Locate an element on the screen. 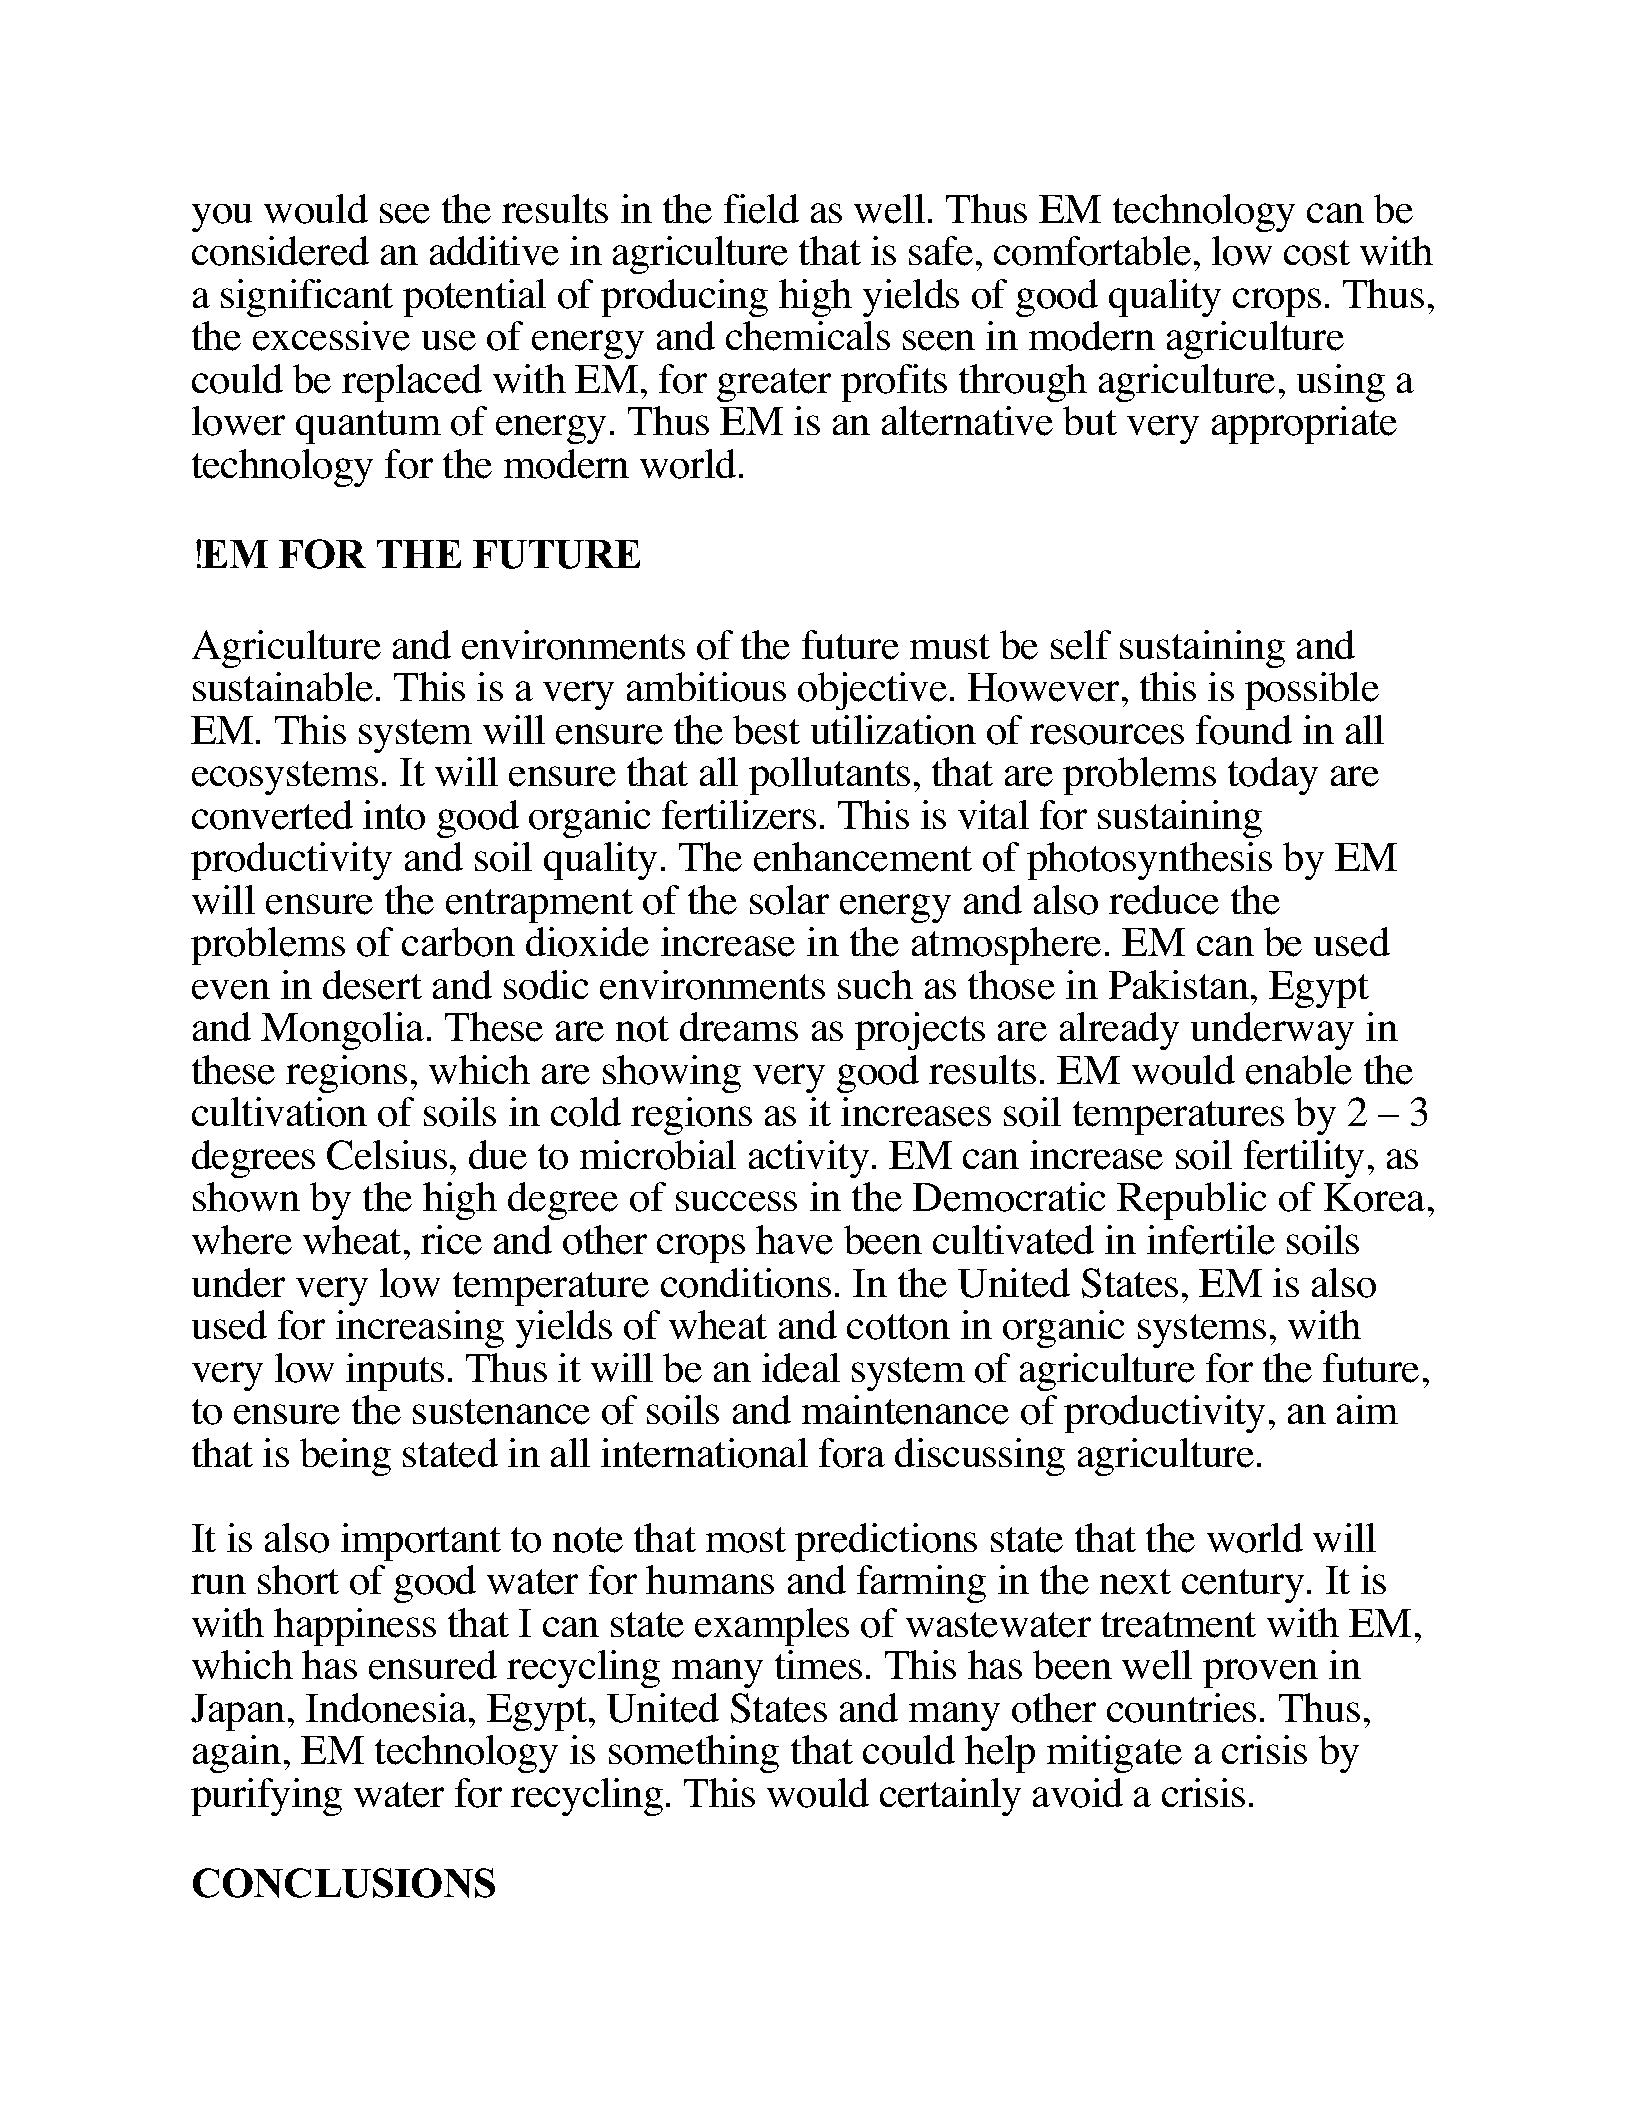  something is located at coordinates (694, 1754).
